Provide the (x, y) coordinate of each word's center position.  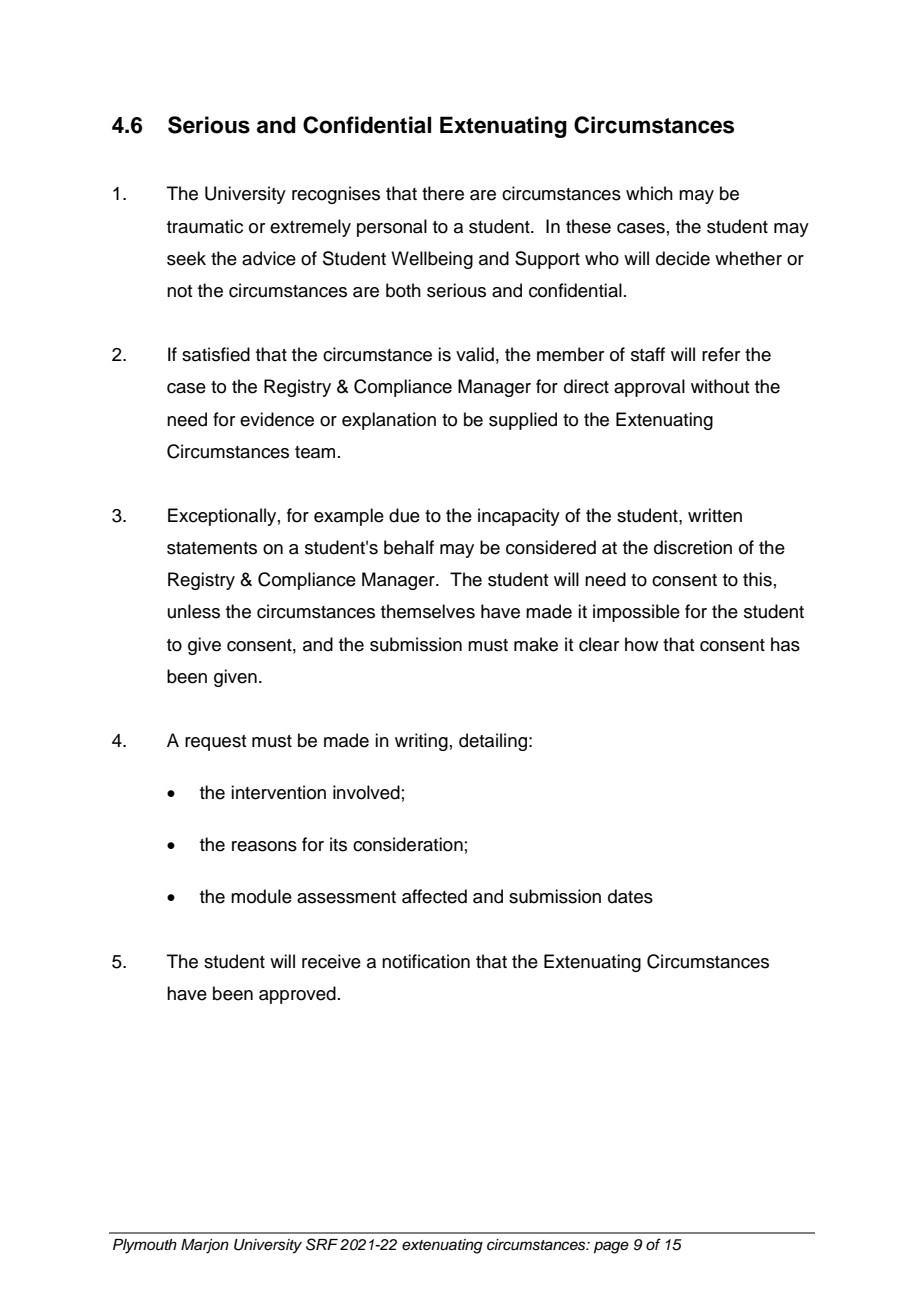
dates (630, 896)
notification (426, 961)
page (611, 1247)
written (715, 515)
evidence (277, 419)
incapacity (519, 517)
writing (421, 742)
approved (297, 995)
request (215, 743)
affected (434, 896)
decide (683, 258)
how (641, 644)
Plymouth (145, 1246)
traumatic (205, 226)
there (443, 193)
